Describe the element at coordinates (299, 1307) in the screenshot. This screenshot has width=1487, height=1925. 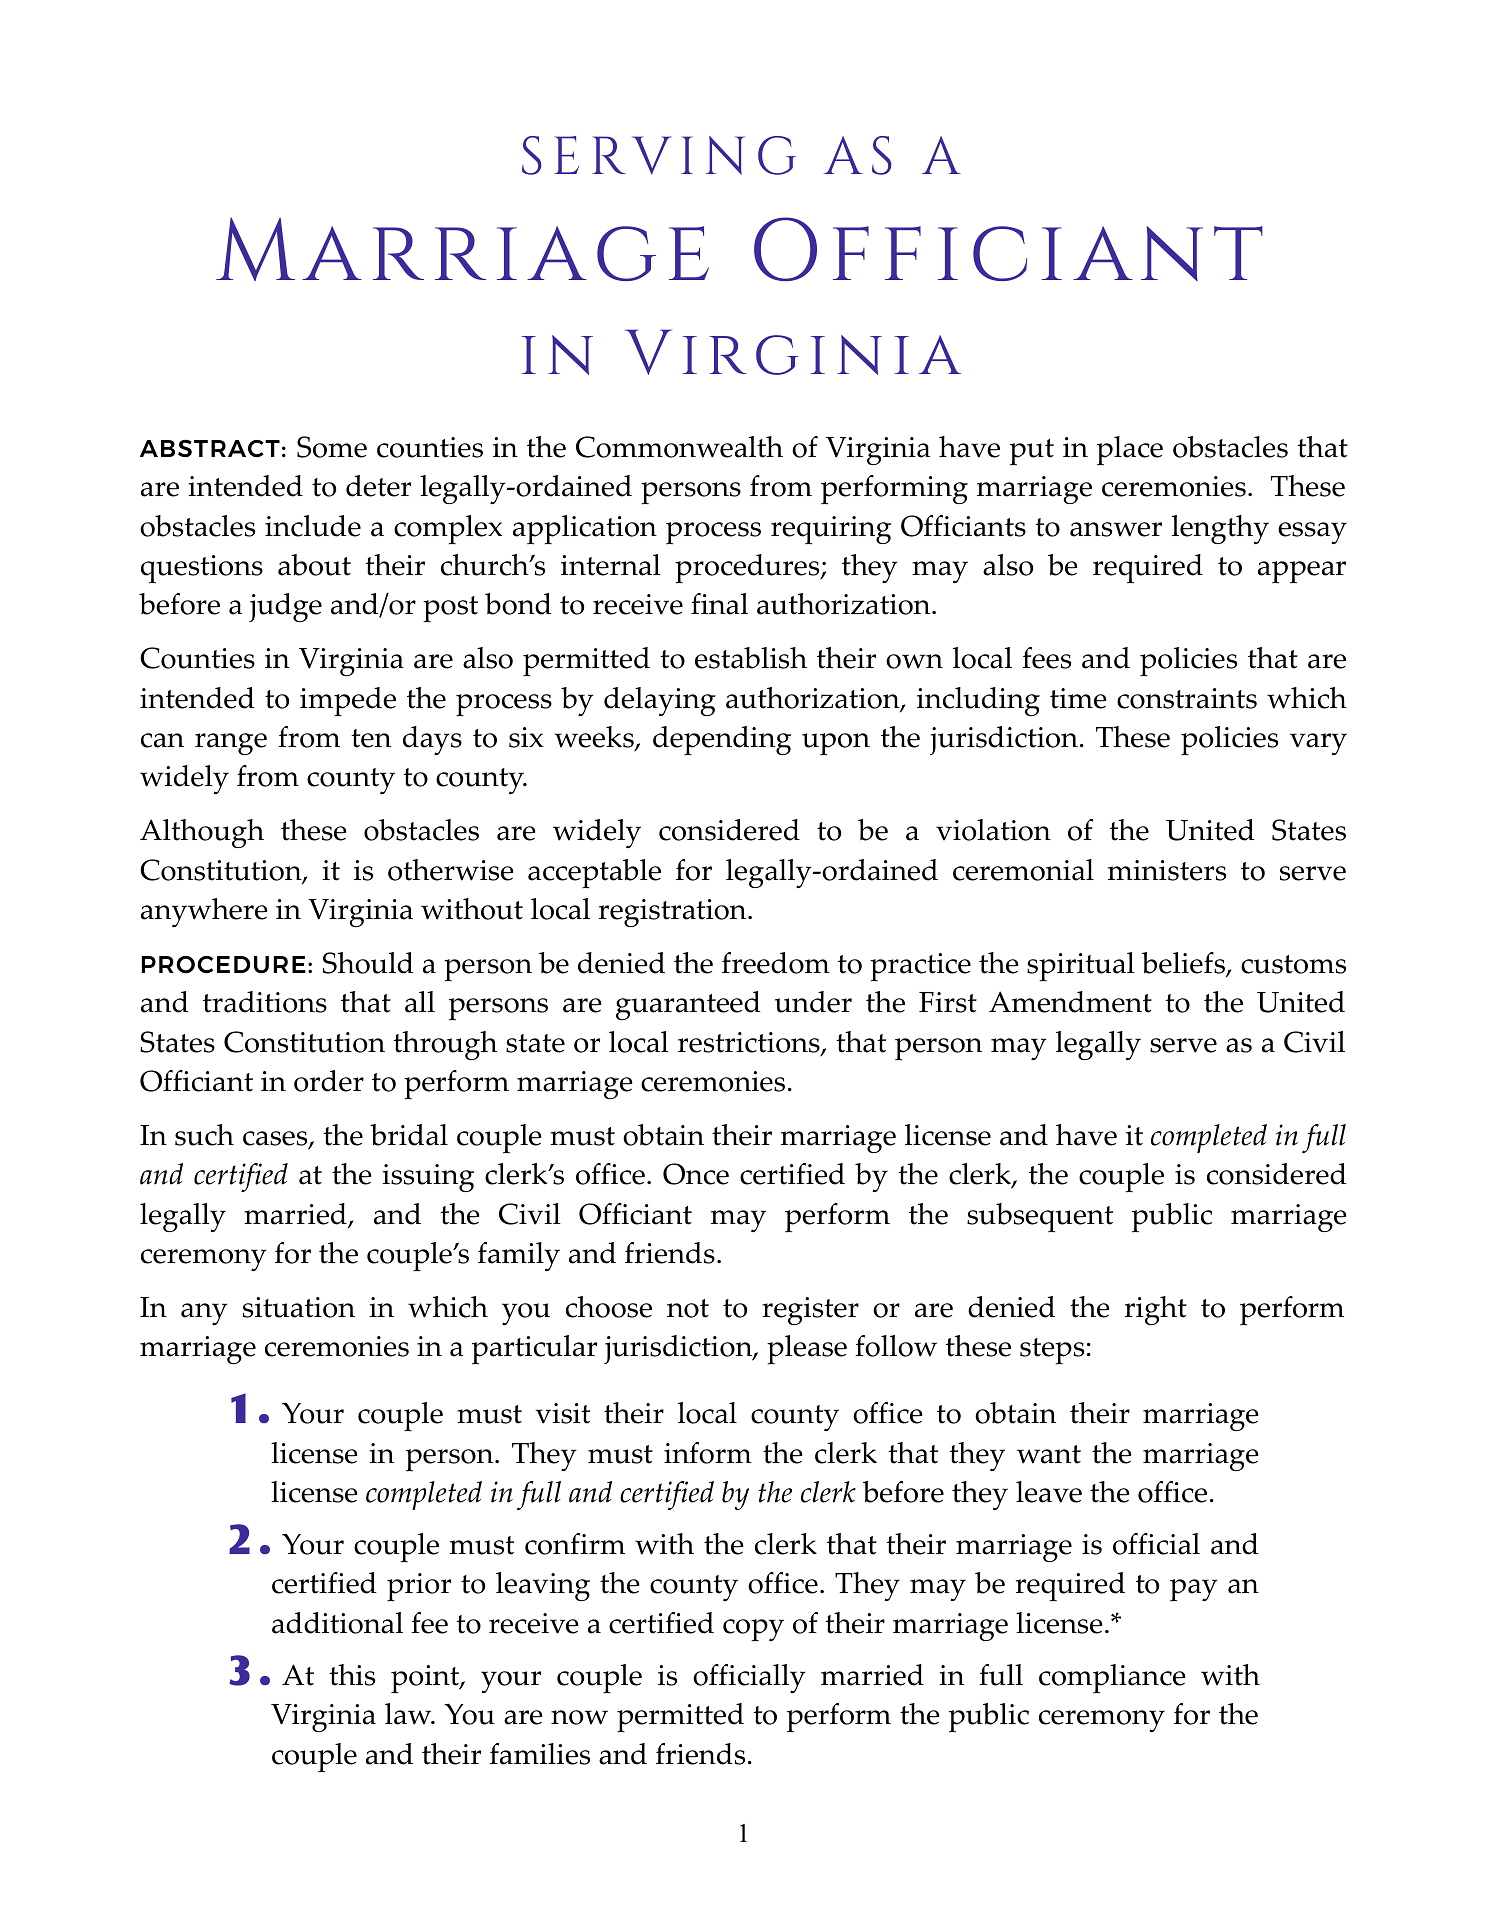
I see `situation` at that location.
